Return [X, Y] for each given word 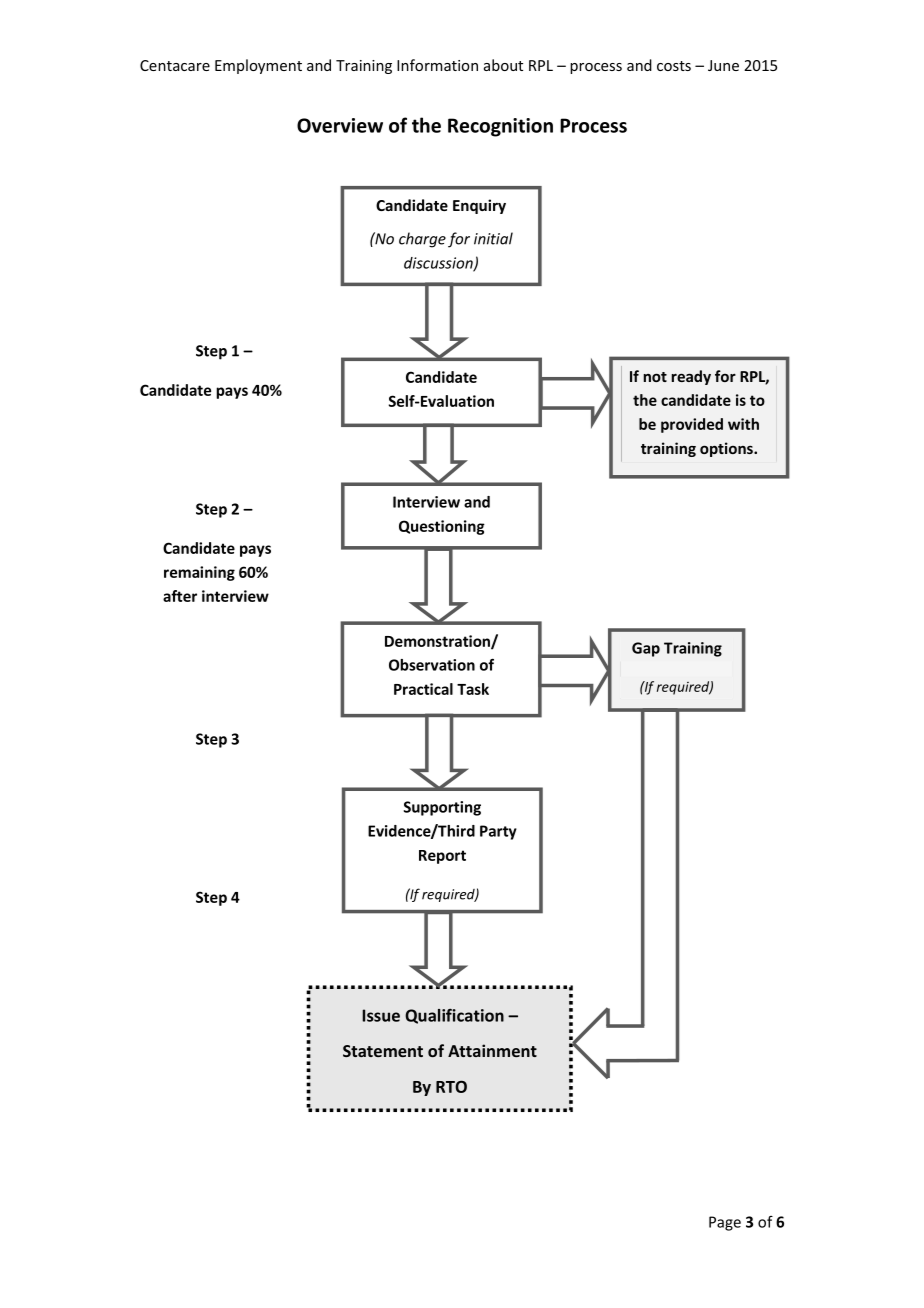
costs [674, 66]
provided [692, 425]
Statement [383, 1051]
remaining [199, 573]
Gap [646, 649]
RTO [451, 1086]
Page [725, 1223]
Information [437, 65]
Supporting [442, 808]
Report [442, 857]
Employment [258, 66]
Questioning [442, 527]
